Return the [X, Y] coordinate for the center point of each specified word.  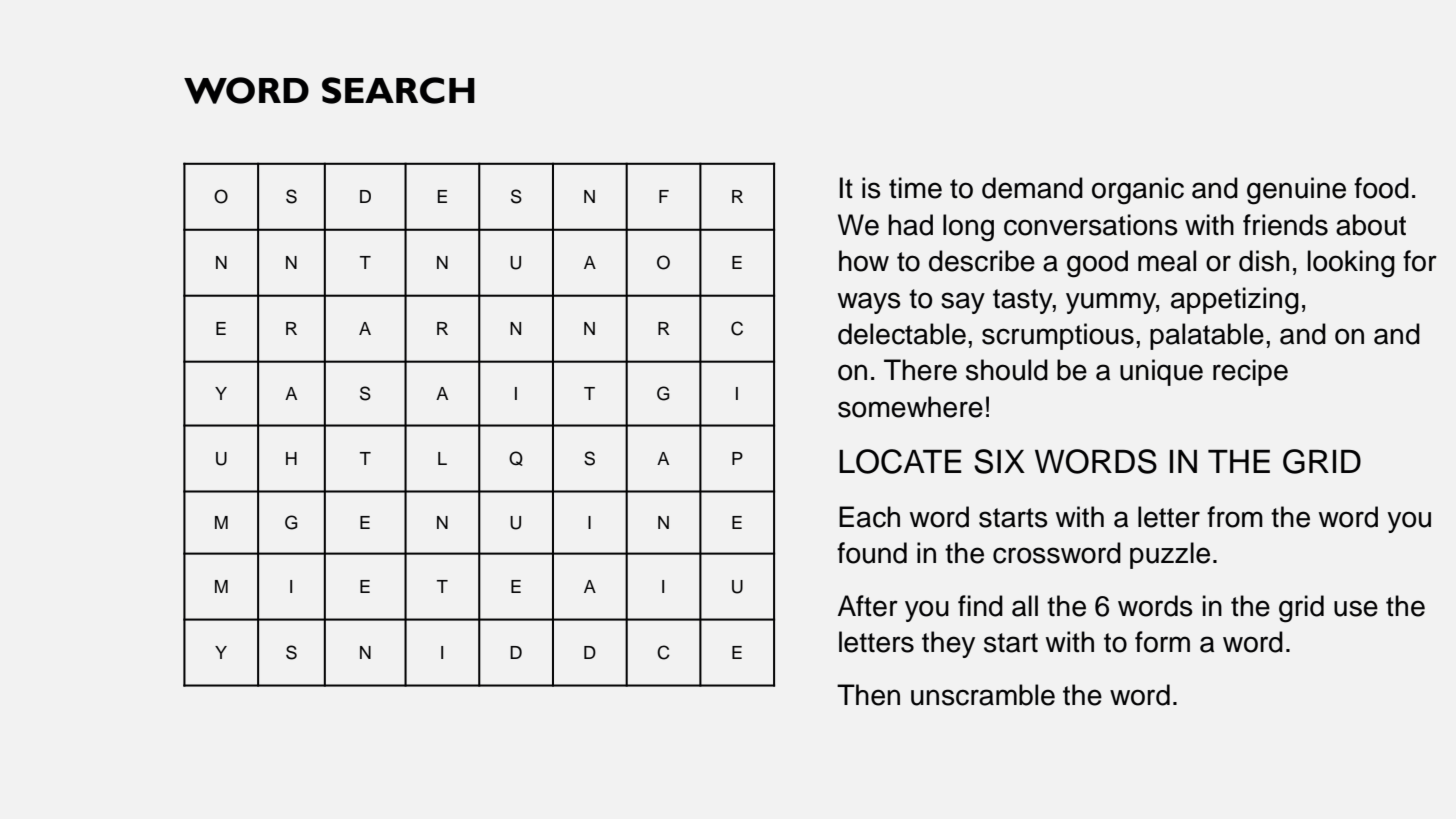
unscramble [983, 695]
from [1235, 517]
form [1162, 642]
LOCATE [900, 461]
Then [868, 695]
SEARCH [398, 90]
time [915, 188]
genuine [1296, 191]
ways [869, 303]
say [963, 303]
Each [869, 517]
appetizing [1235, 301]
